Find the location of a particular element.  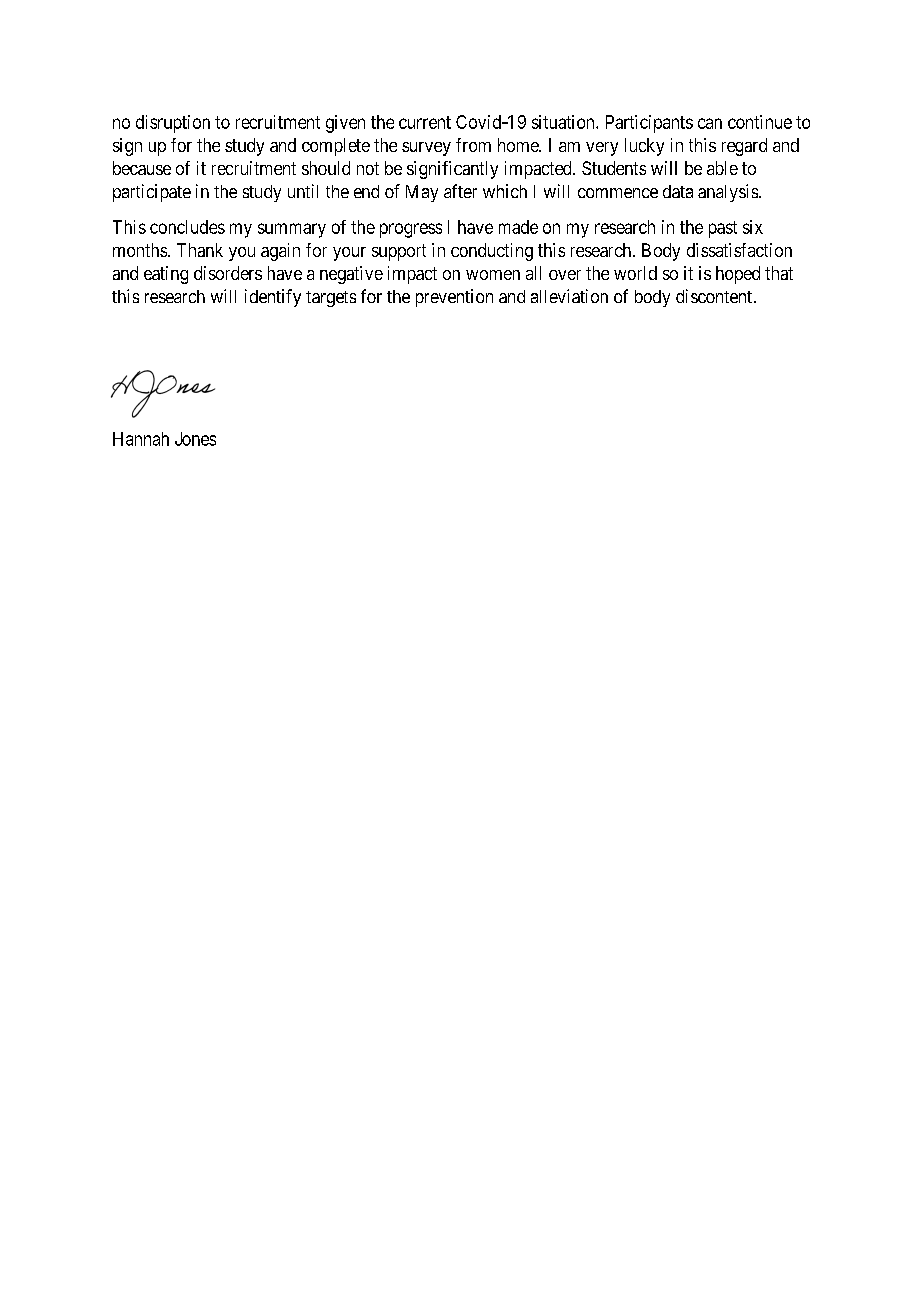

after is located at coordinates (460, 191).
